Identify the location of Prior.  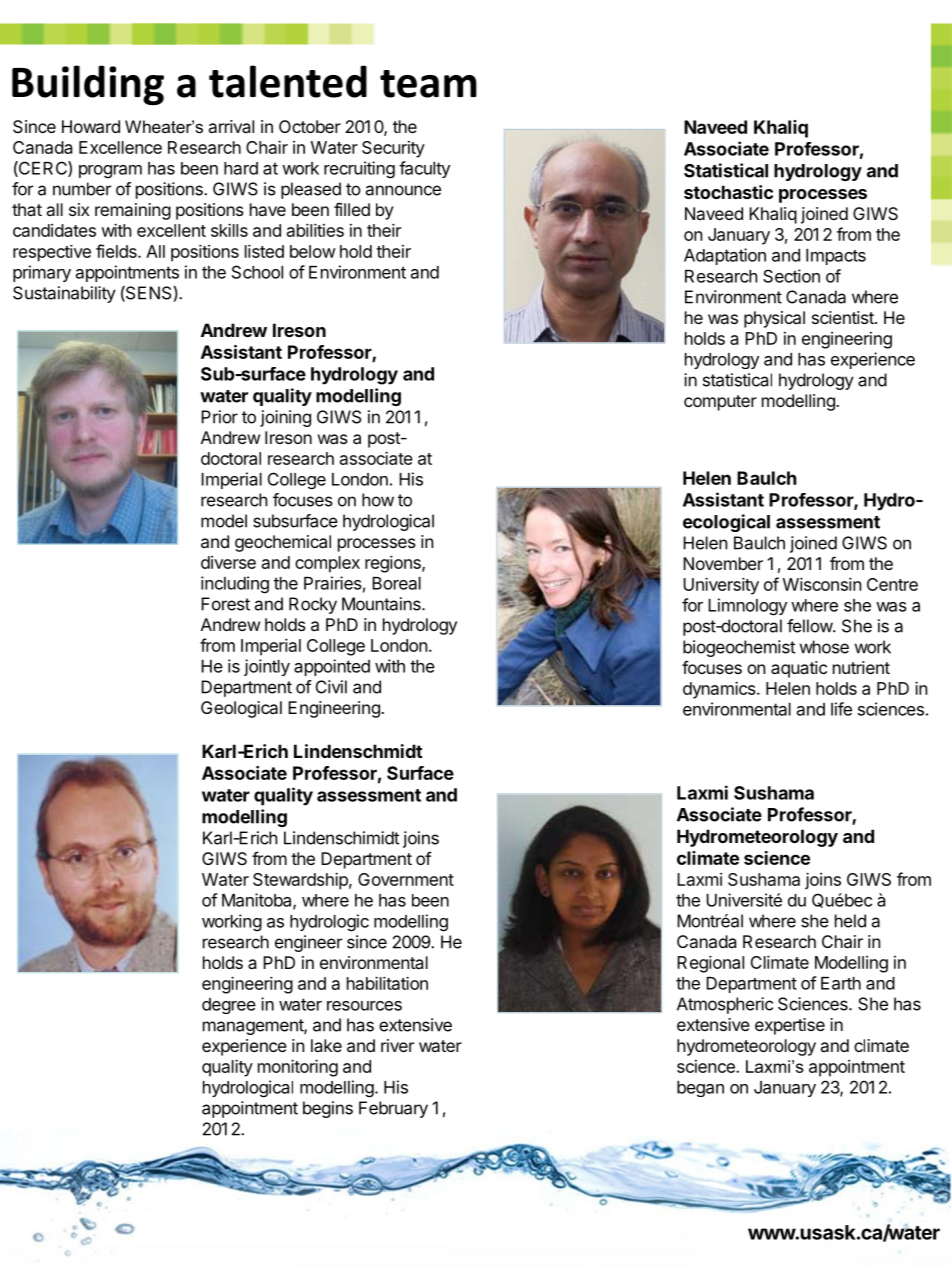
(219, 417).
